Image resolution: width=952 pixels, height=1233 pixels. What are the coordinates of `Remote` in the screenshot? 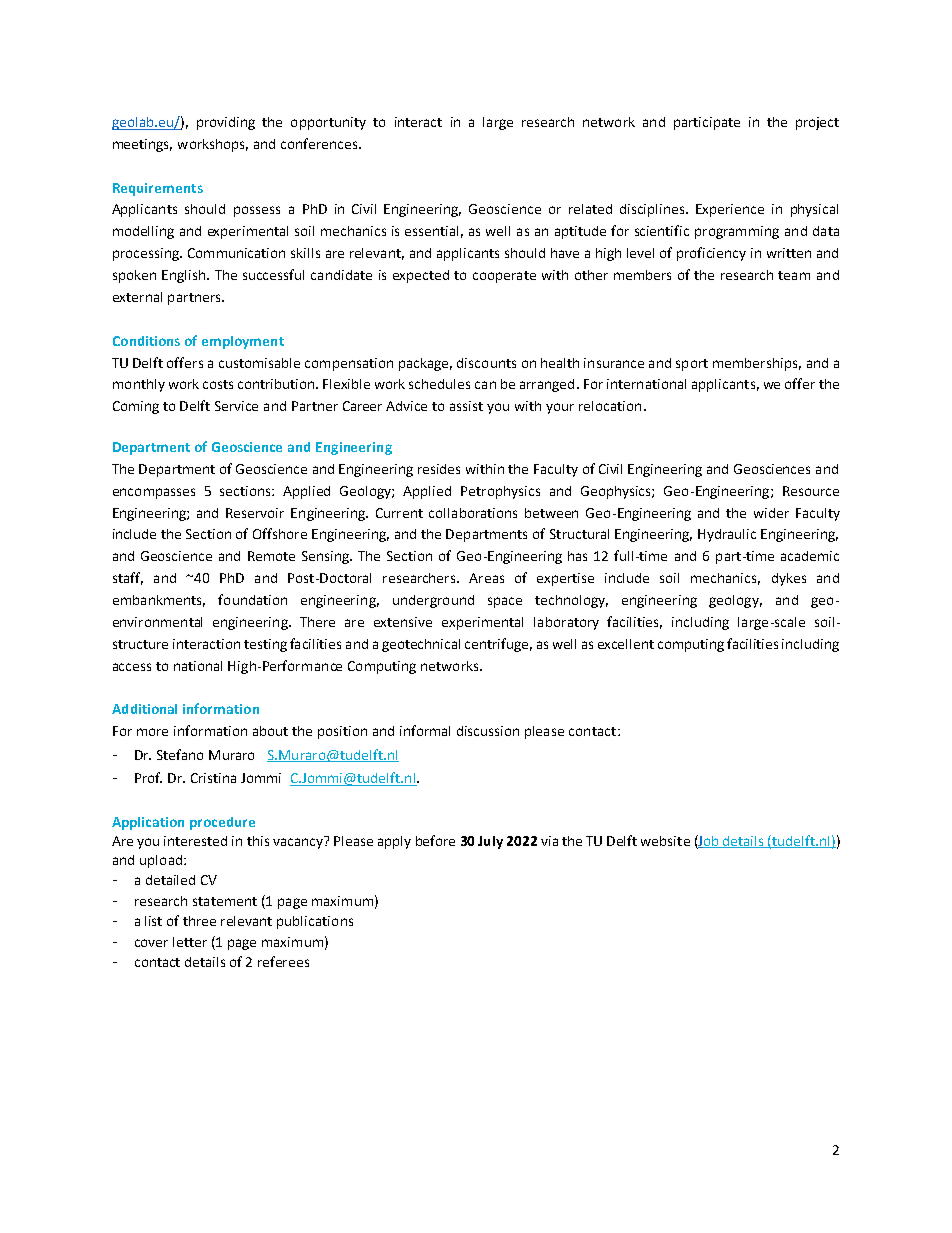 It's located at (271, 556).
